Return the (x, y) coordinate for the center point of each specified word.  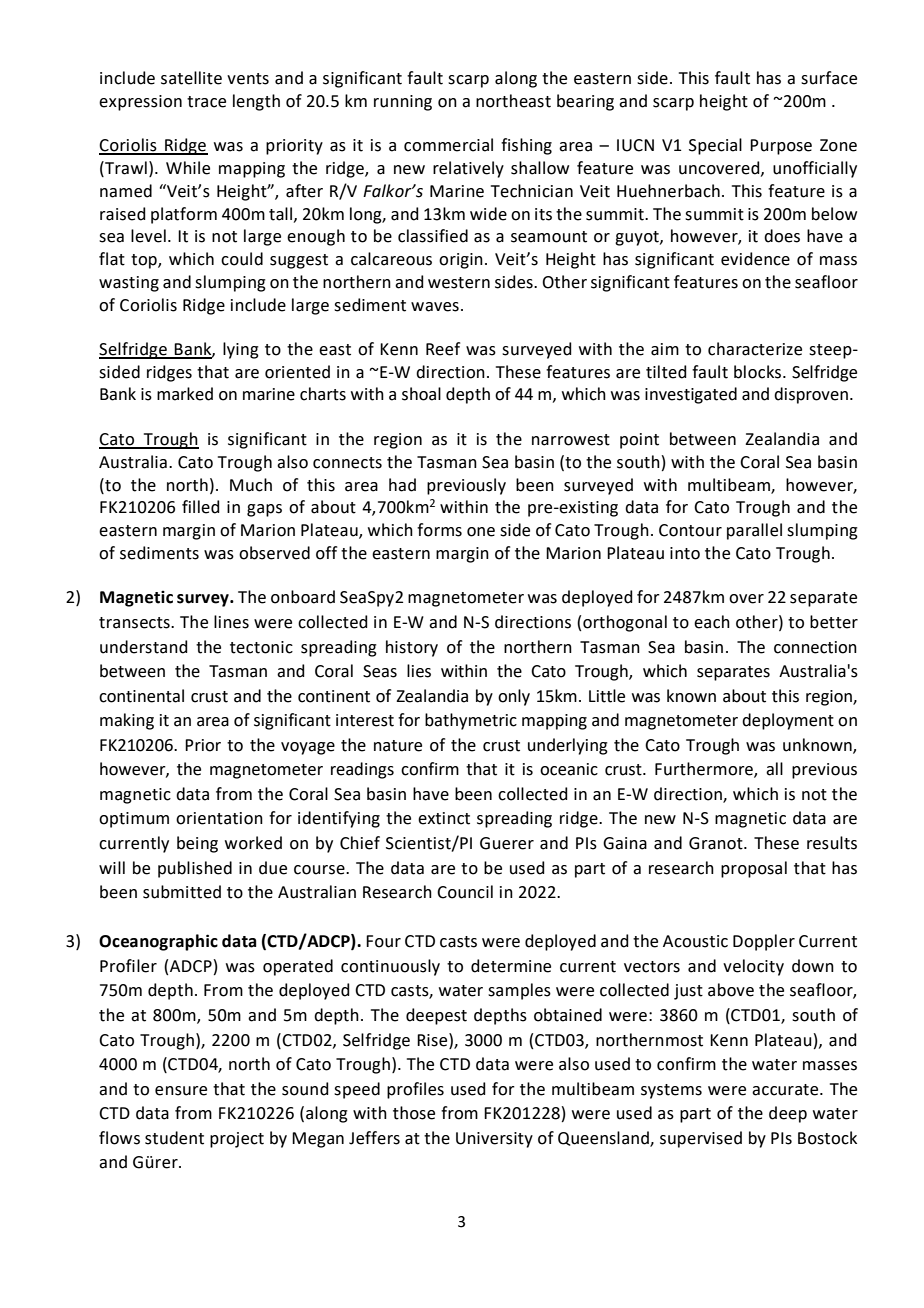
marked (185, 394)
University (494, 1140)
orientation (219, 818)
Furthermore (705, 770)
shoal (421, 394)
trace (206, 102)
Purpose (781, 147)
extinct (444, 818)
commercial (448, 145)
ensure (181, 1091)
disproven (811, 395)
